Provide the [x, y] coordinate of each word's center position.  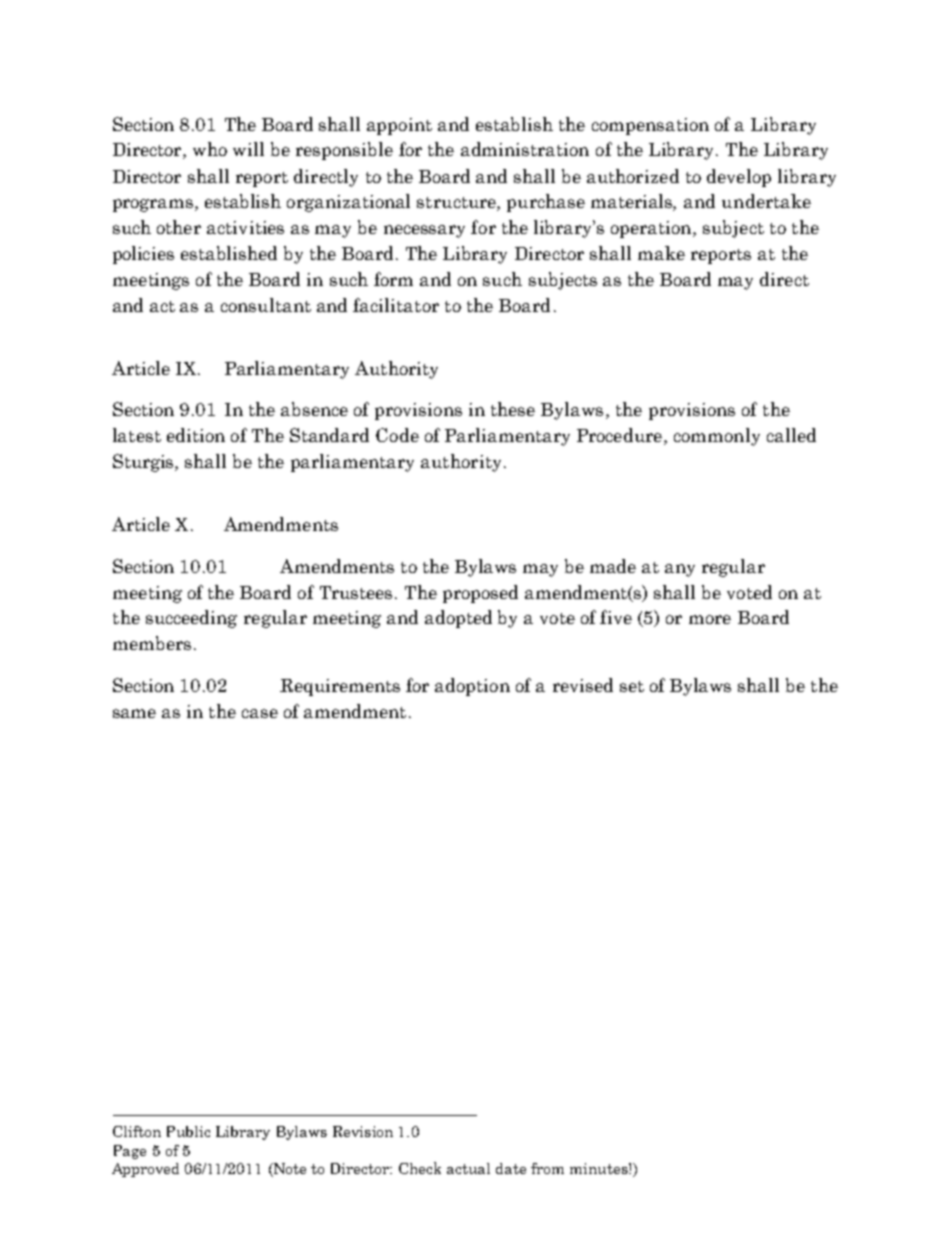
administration [525, 149]
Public [188, 1131]
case [260, 713]
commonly [717, 437]
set [632, 686]
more [710, 619]
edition [196, 435]
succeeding [191, 619]
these [513, 409]
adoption [472, 687]
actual [468, 1168]
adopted [458, 619]
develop [739, 178]
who [210, 149]
